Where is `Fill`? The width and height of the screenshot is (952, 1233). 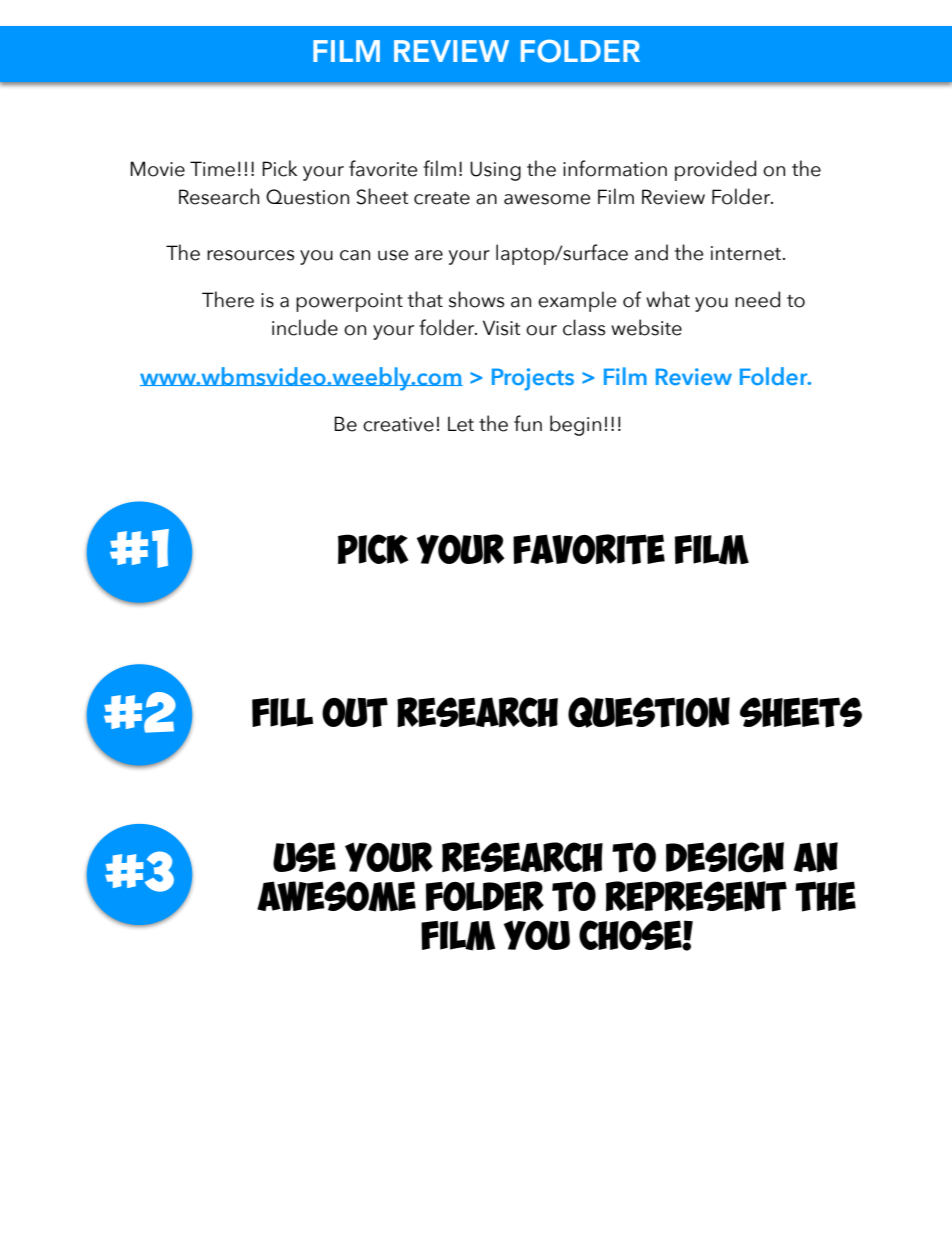
Fill is located at coordinates (282, 712).
